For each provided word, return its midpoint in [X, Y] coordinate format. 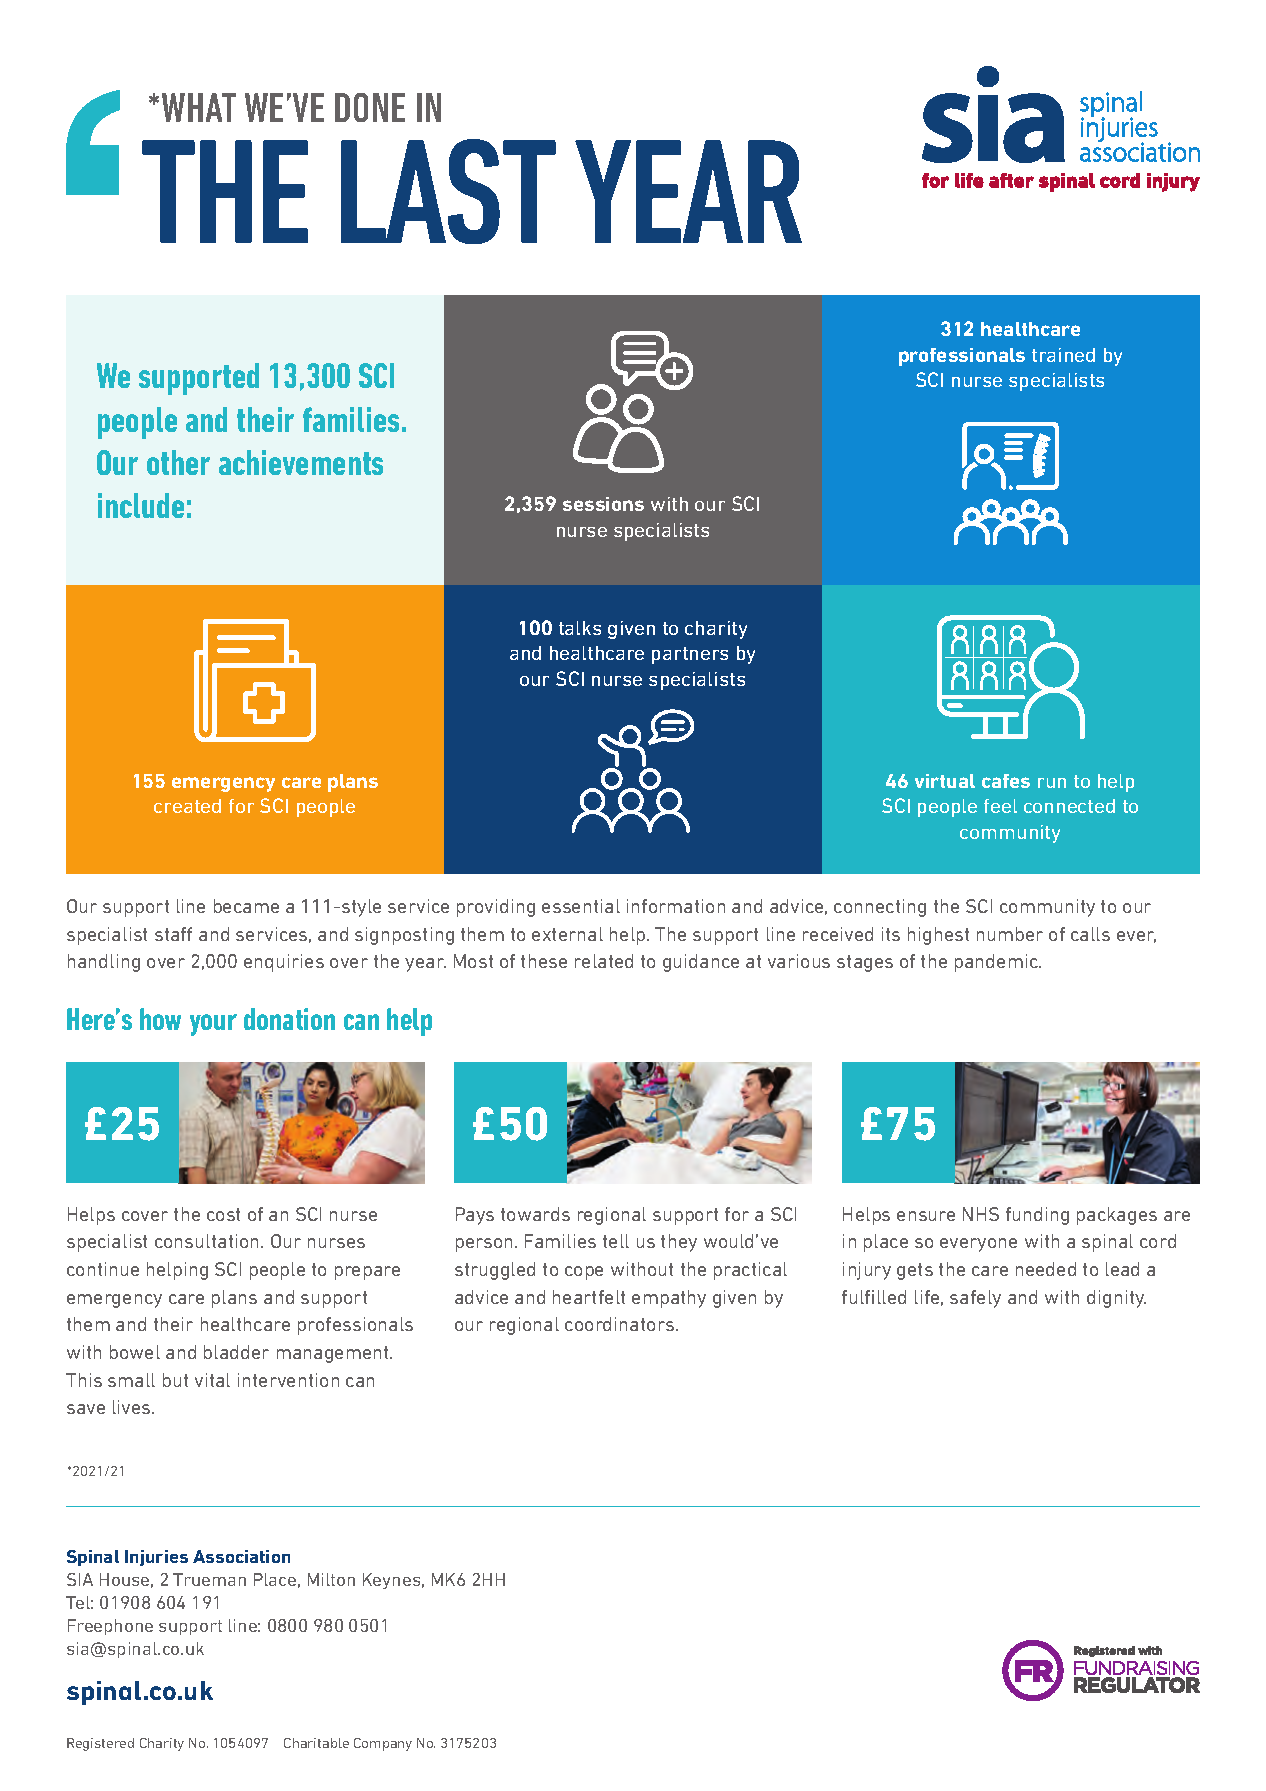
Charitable [316, 1743]
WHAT [199, 107]
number [1010, 934]
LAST [448, 191]
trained [1063, 355]
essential [581, 906]
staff [173, 934]
